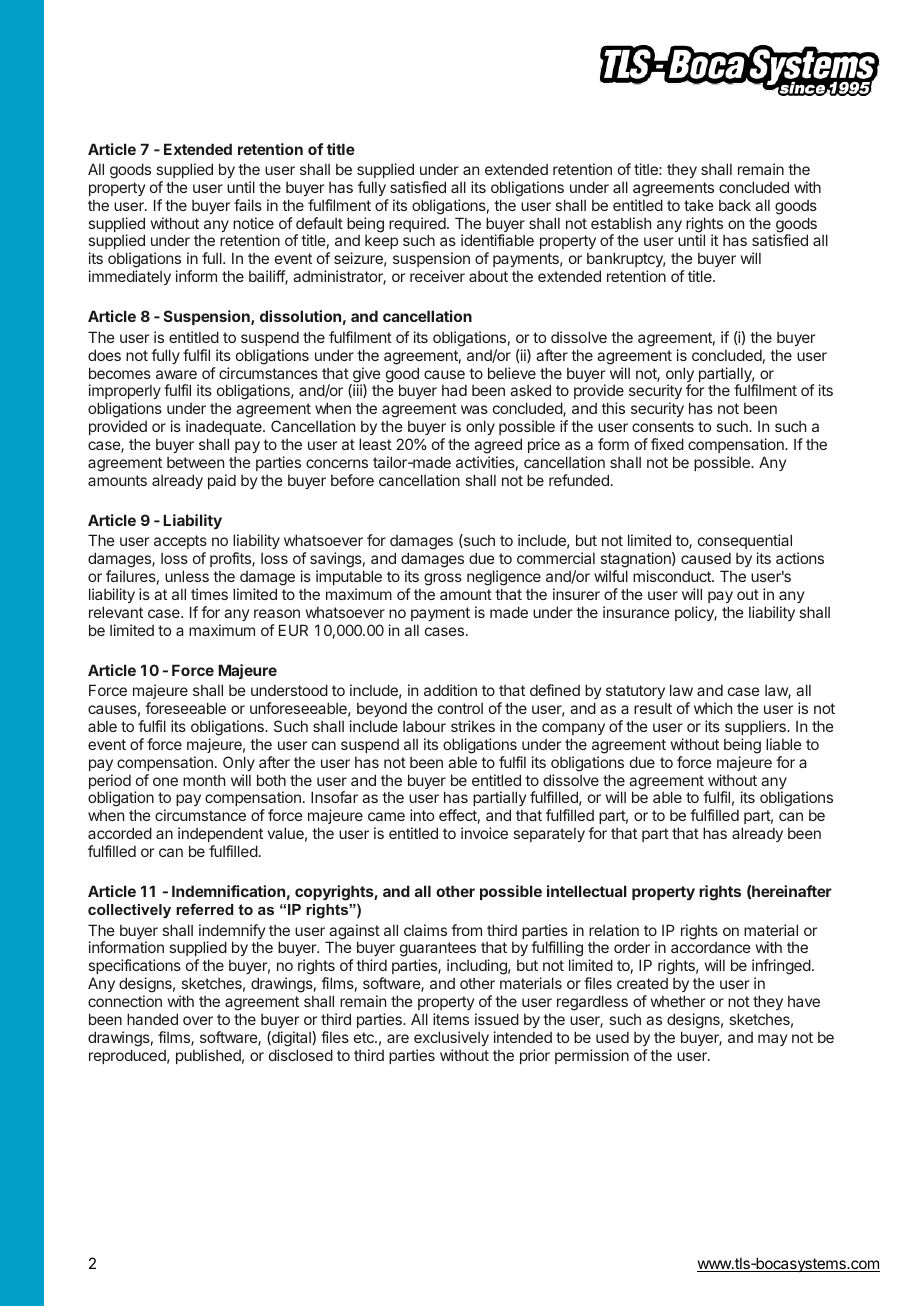 This document has width=924, height=1308. I want to click on over, so click(198, 1020).
